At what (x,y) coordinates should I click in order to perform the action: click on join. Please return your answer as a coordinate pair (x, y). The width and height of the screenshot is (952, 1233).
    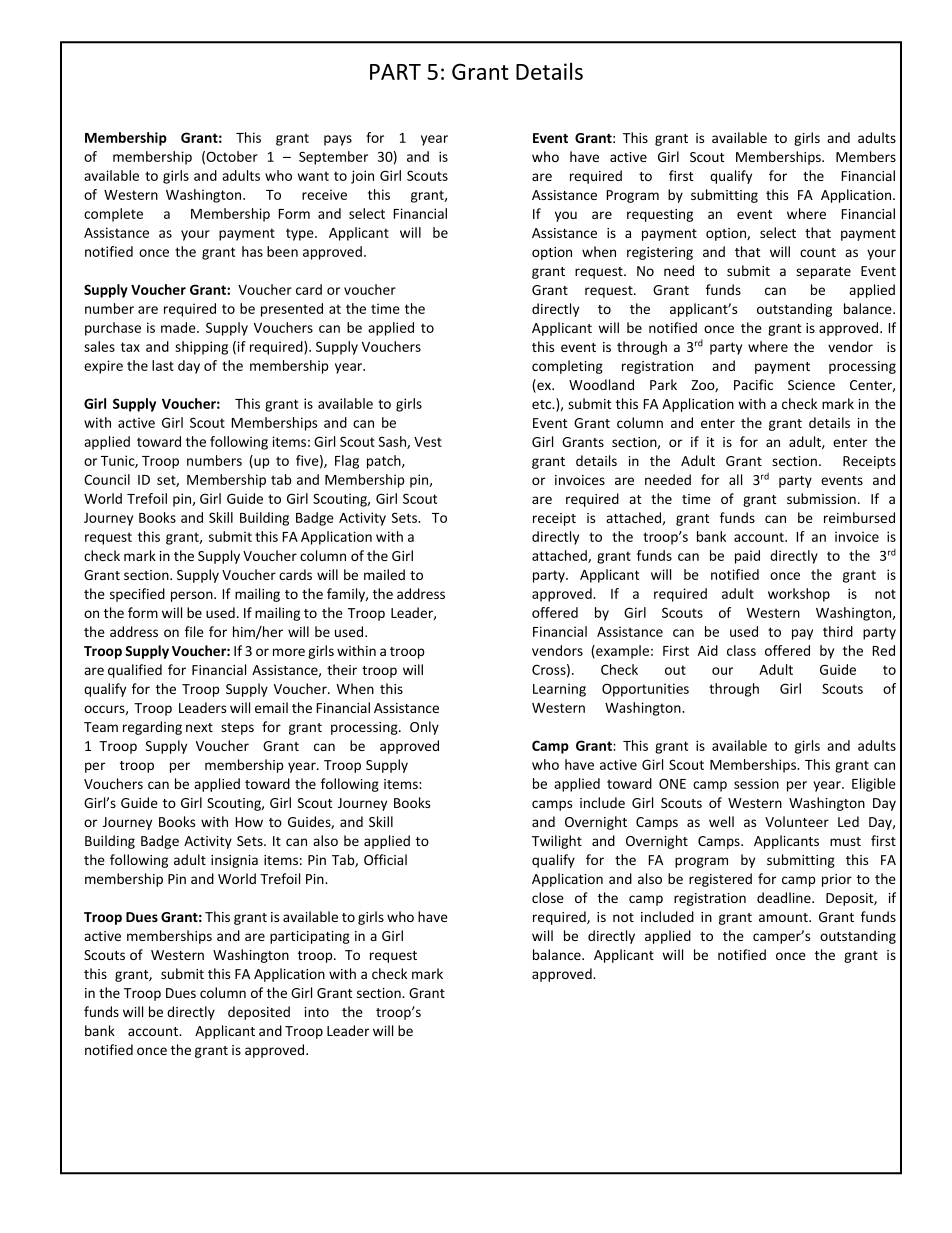
    Looking at the image, I should click on (362, 177).
